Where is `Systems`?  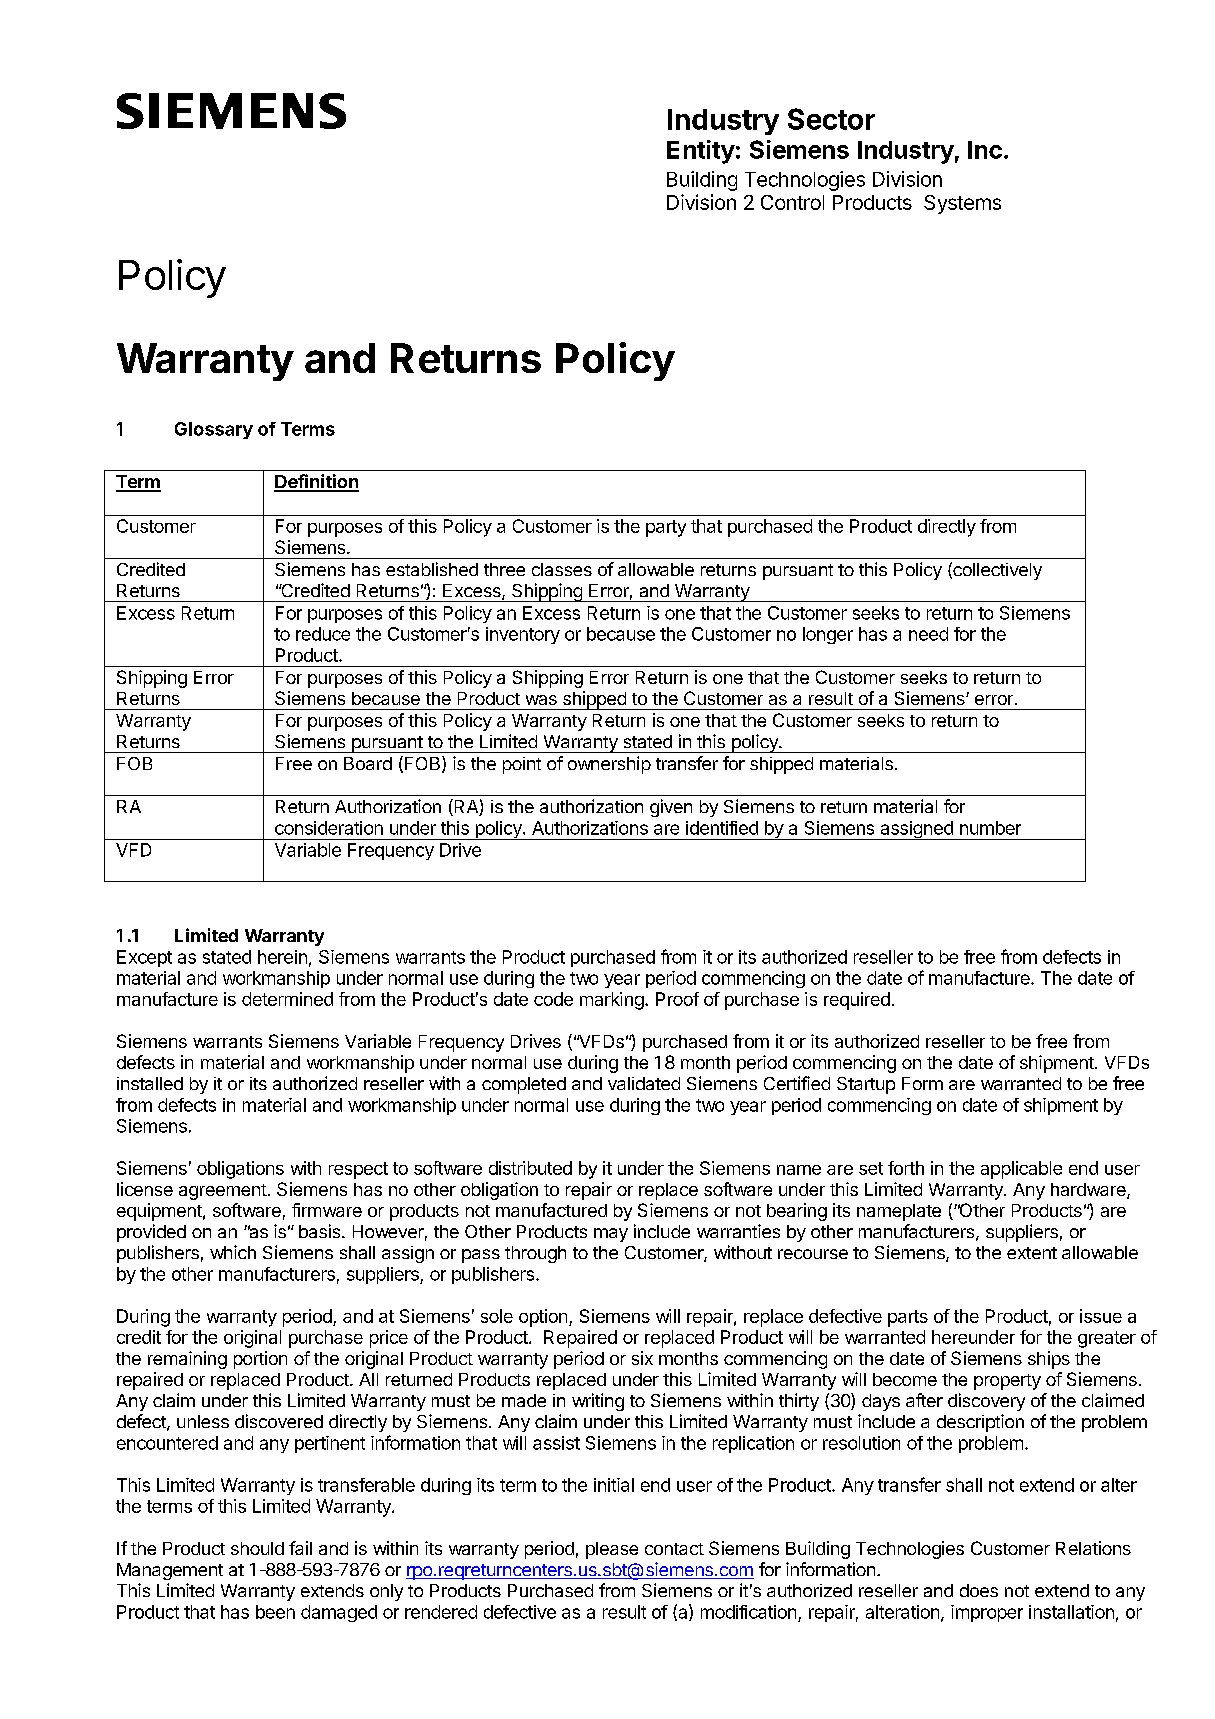 Systems is located at coordinates (962, 204).
